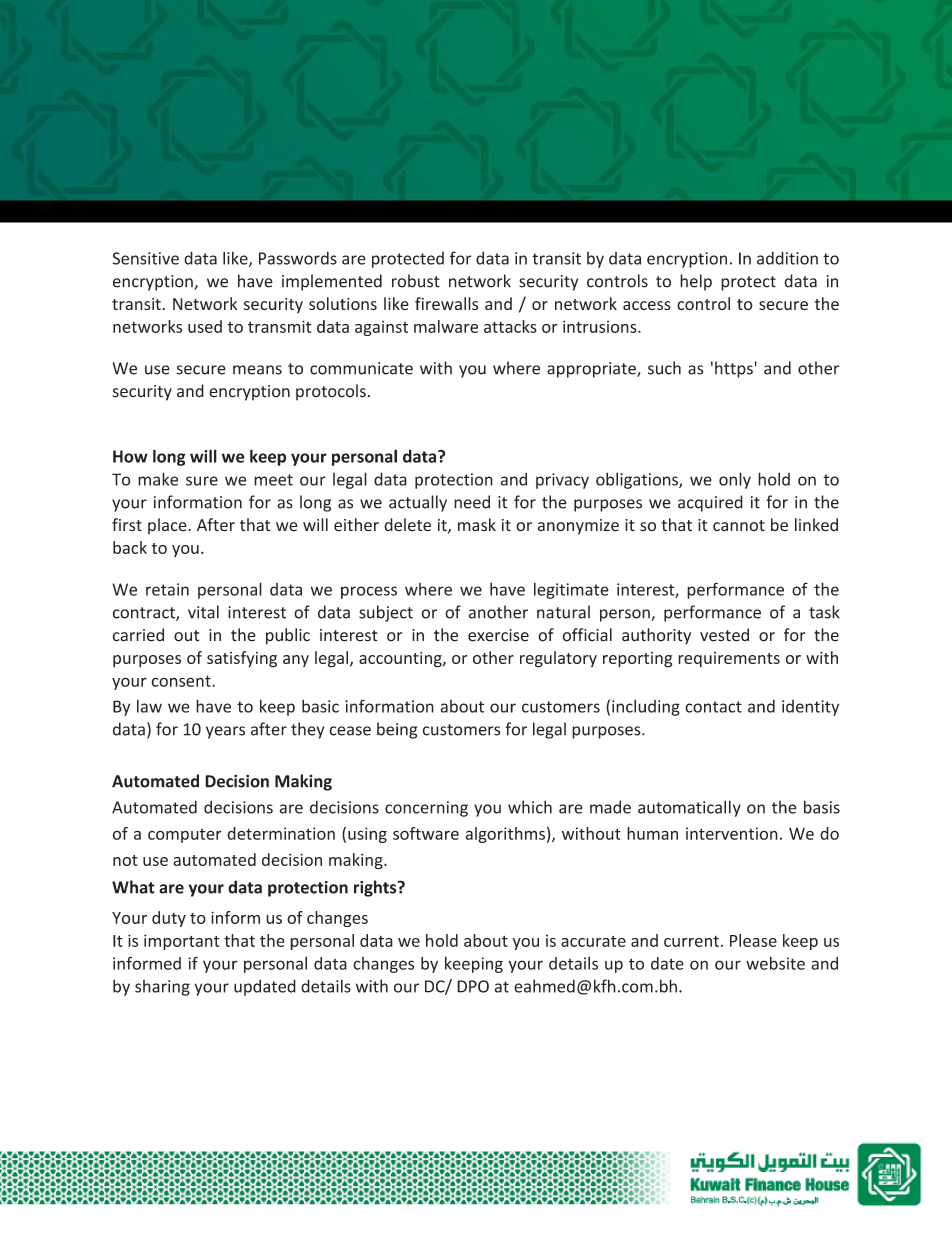 The image size is (952, 1233). What do you see at coordinates (472, 502) in the image?
I see `need` at bounding box center [472, 502].
